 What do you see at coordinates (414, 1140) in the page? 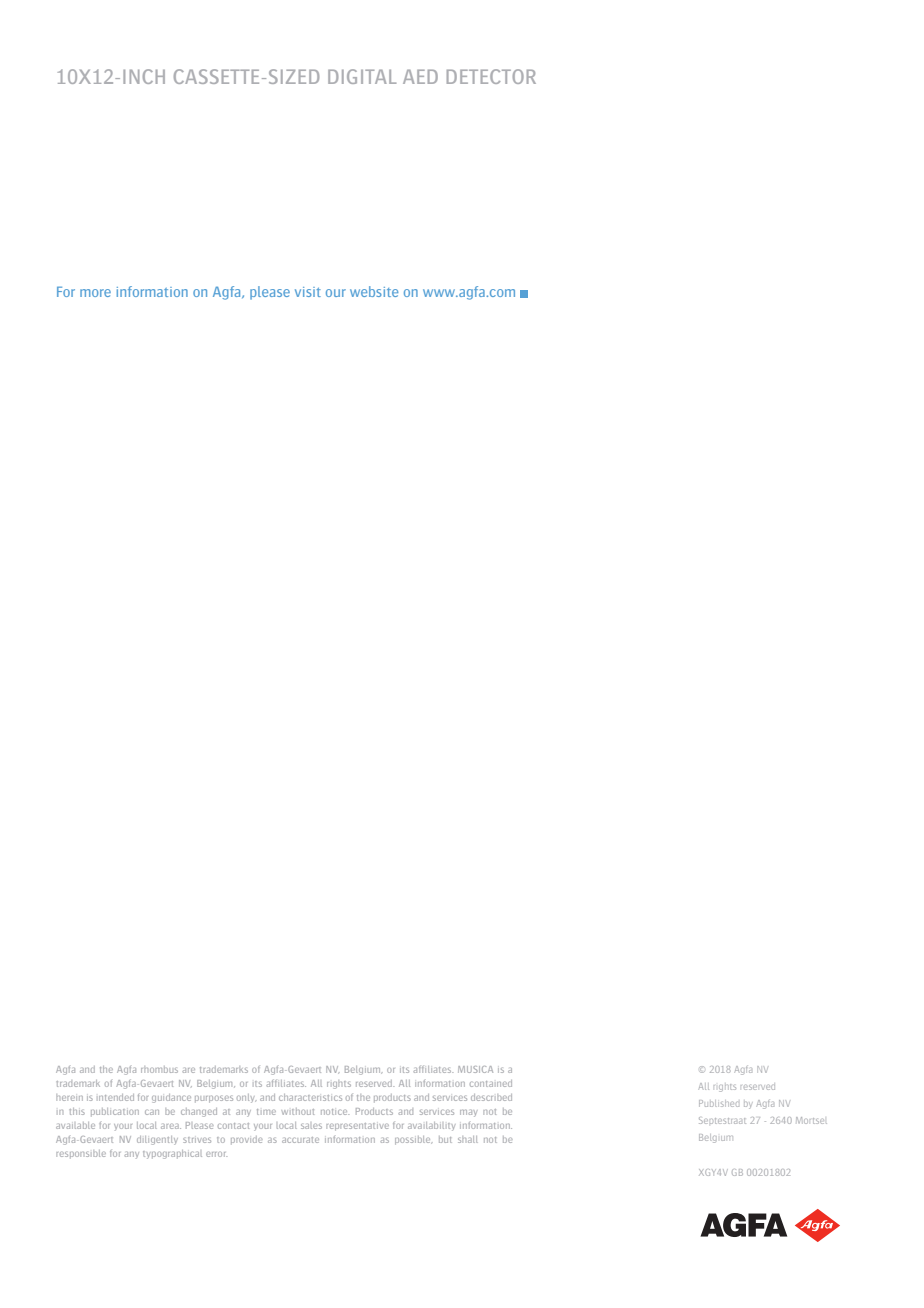
I see `possible` at bounding box center [414, 1140].
